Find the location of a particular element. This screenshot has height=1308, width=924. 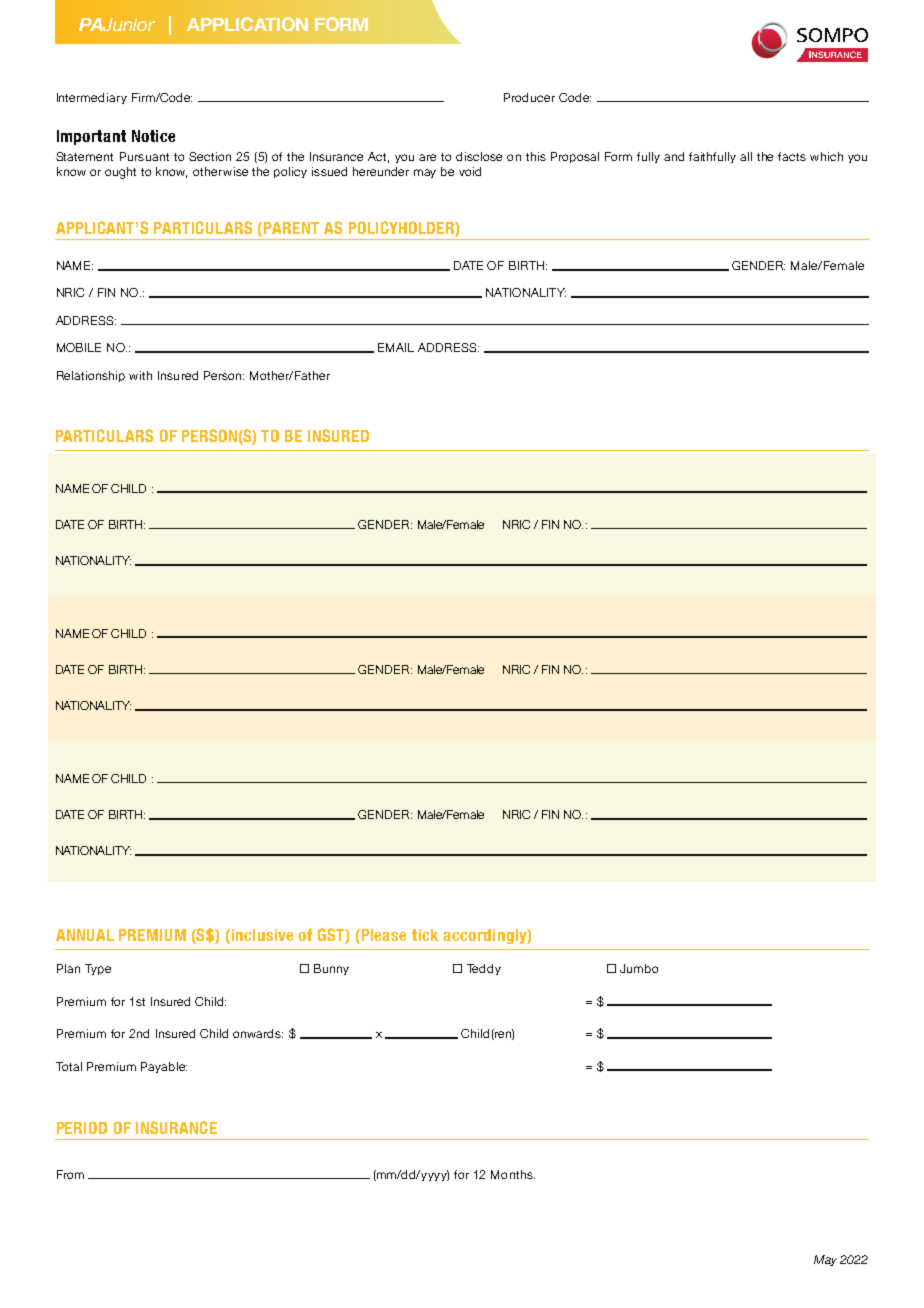

EMAIL is located at coordinates (396, 347).
